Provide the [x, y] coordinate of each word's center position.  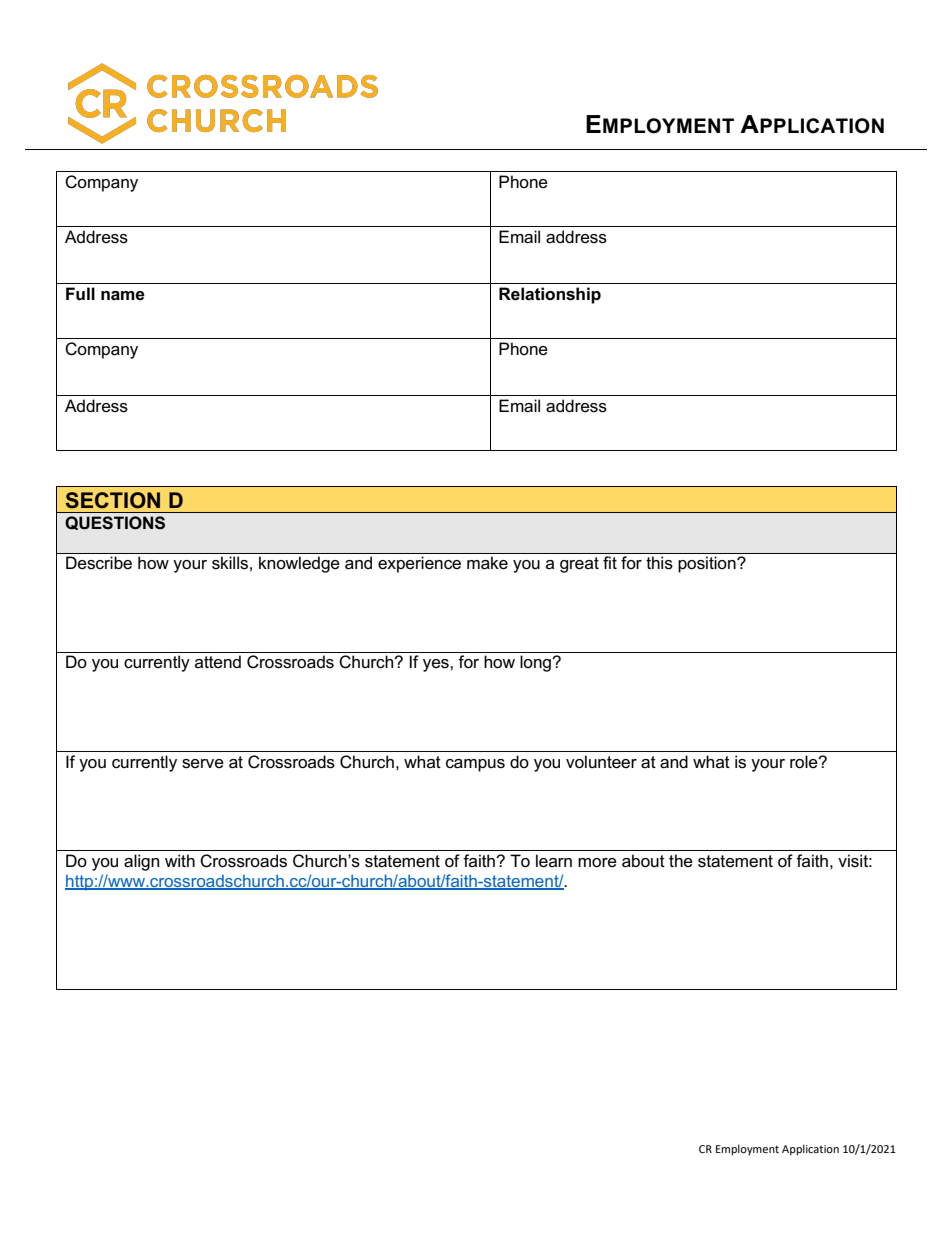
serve [203, 764]
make [487, 563]
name [123, 296]
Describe [99, 563]
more [597, 863]
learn [554, 861]
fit [610, 562]
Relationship [550, 295]
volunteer [601, 762]
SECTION [113, 500]
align [141, 862]
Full [80, 293]
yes [437, 665]
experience [419, 564]
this [659, 563]
